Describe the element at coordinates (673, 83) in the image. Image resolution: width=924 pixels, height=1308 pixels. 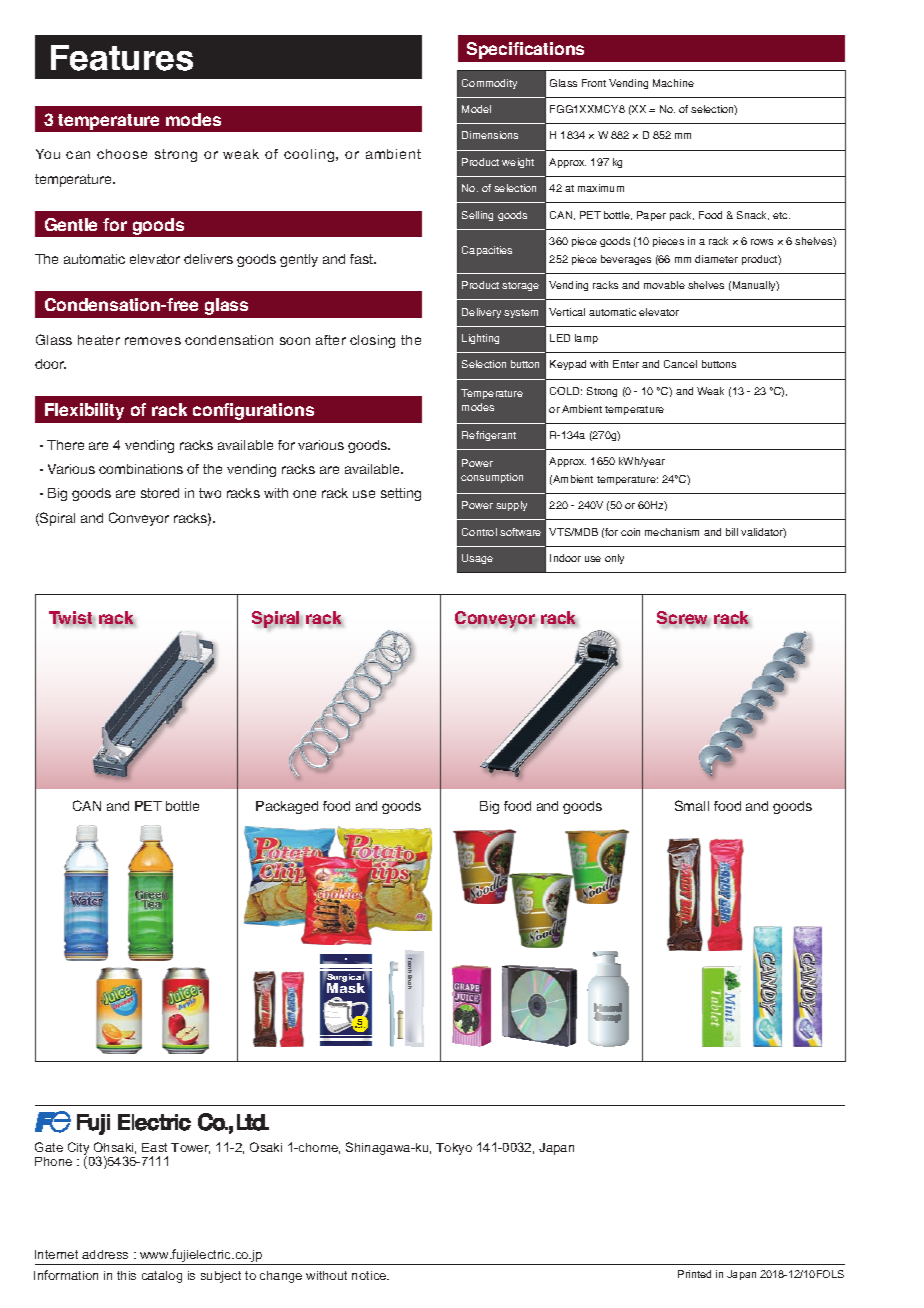
I see `Machine` at that location.
